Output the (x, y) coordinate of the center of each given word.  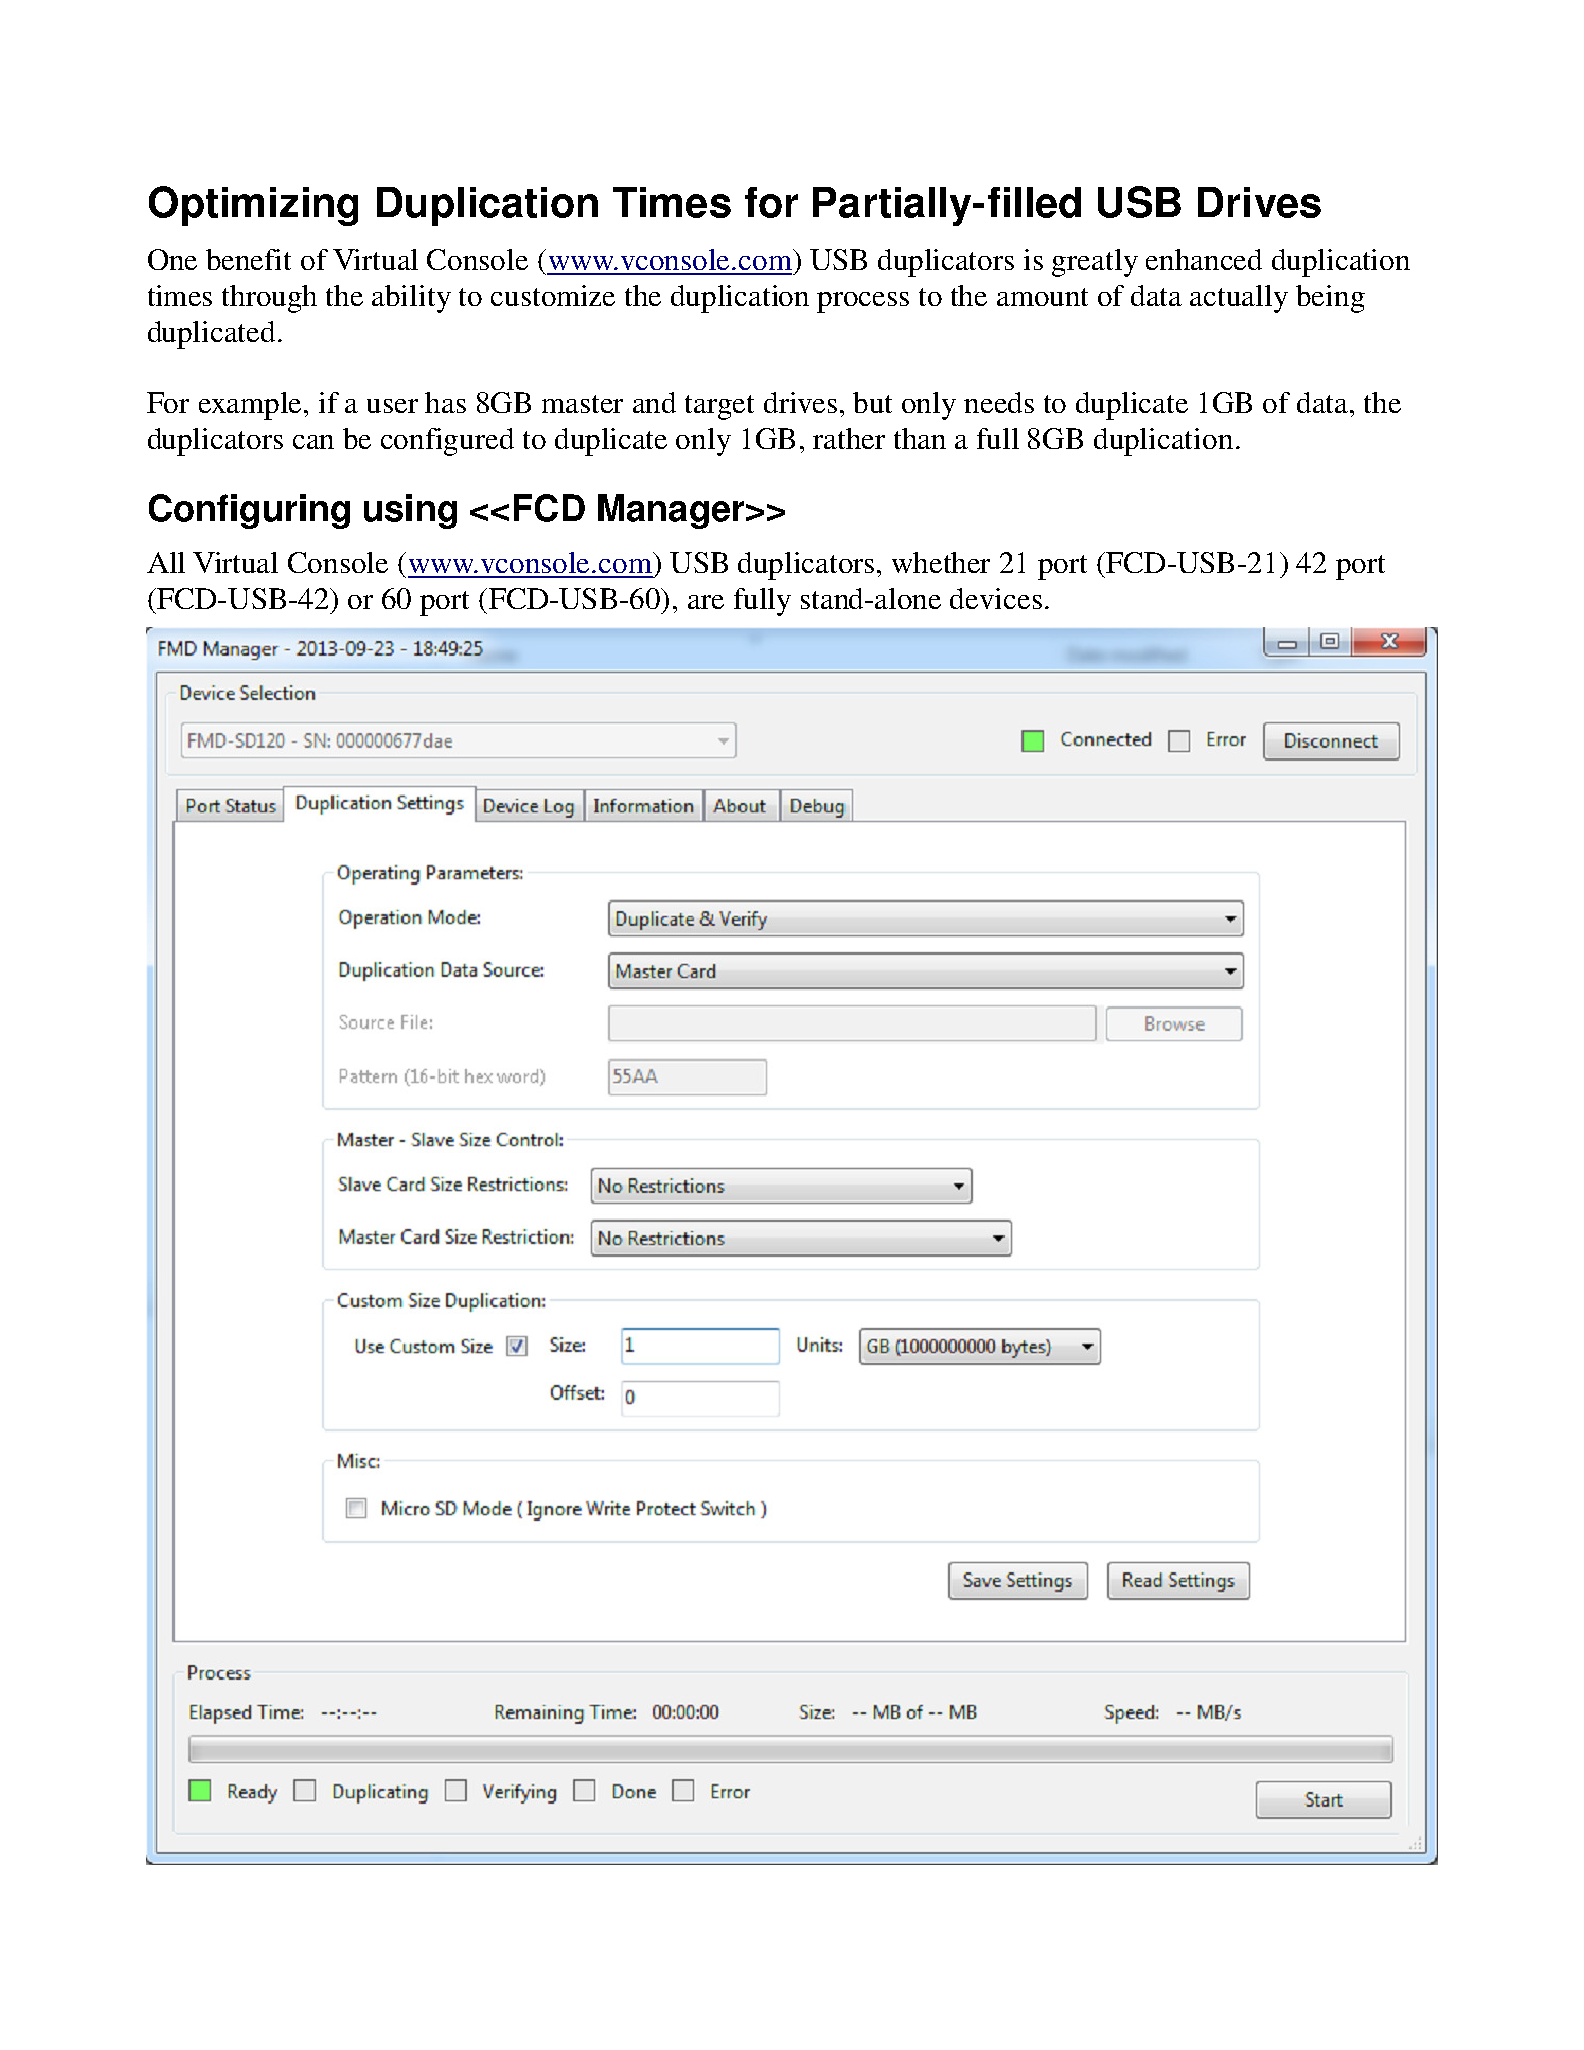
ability (411, 299)
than (920, 438)
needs (999, 402)
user (392, 406)
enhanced (1204, 259)
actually (1239, 299)
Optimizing (253, 206)
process (863, 302)
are (706, 602)
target (719, 407)
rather (849, 438)
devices (996, 598)
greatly (1095, 263)
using (410, 511)
